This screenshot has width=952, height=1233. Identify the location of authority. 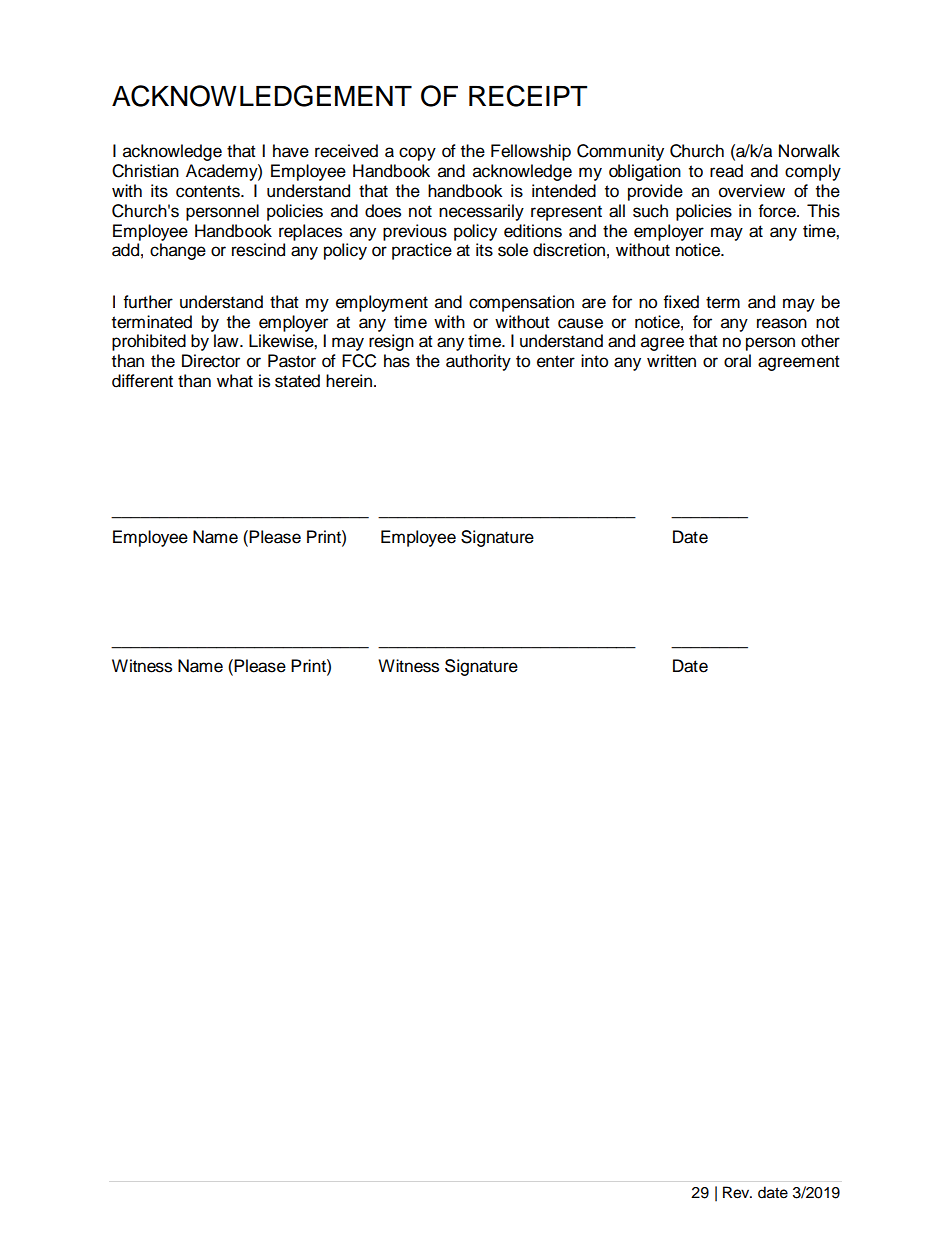
(478, 362).
